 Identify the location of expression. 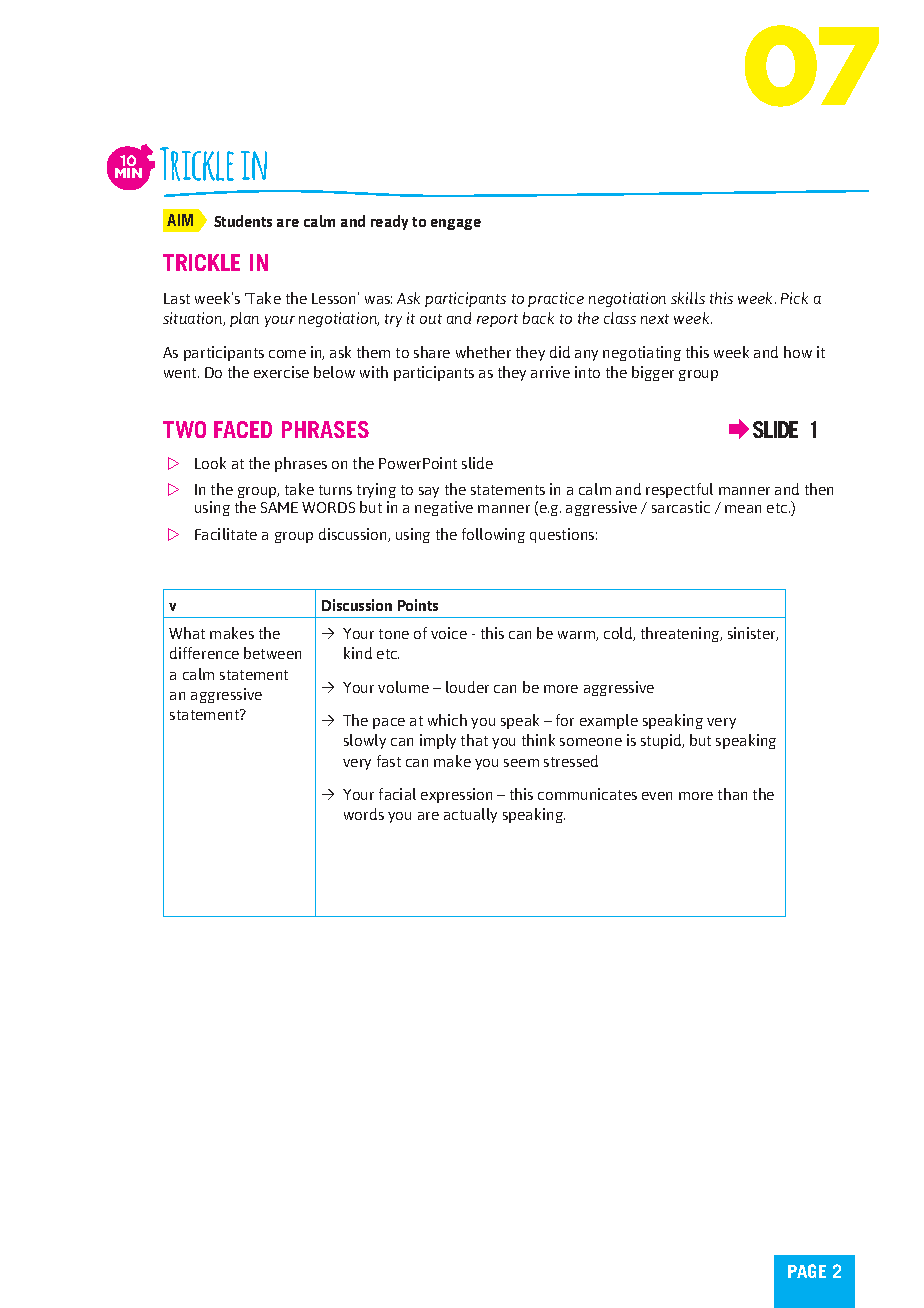
(456, 795).
